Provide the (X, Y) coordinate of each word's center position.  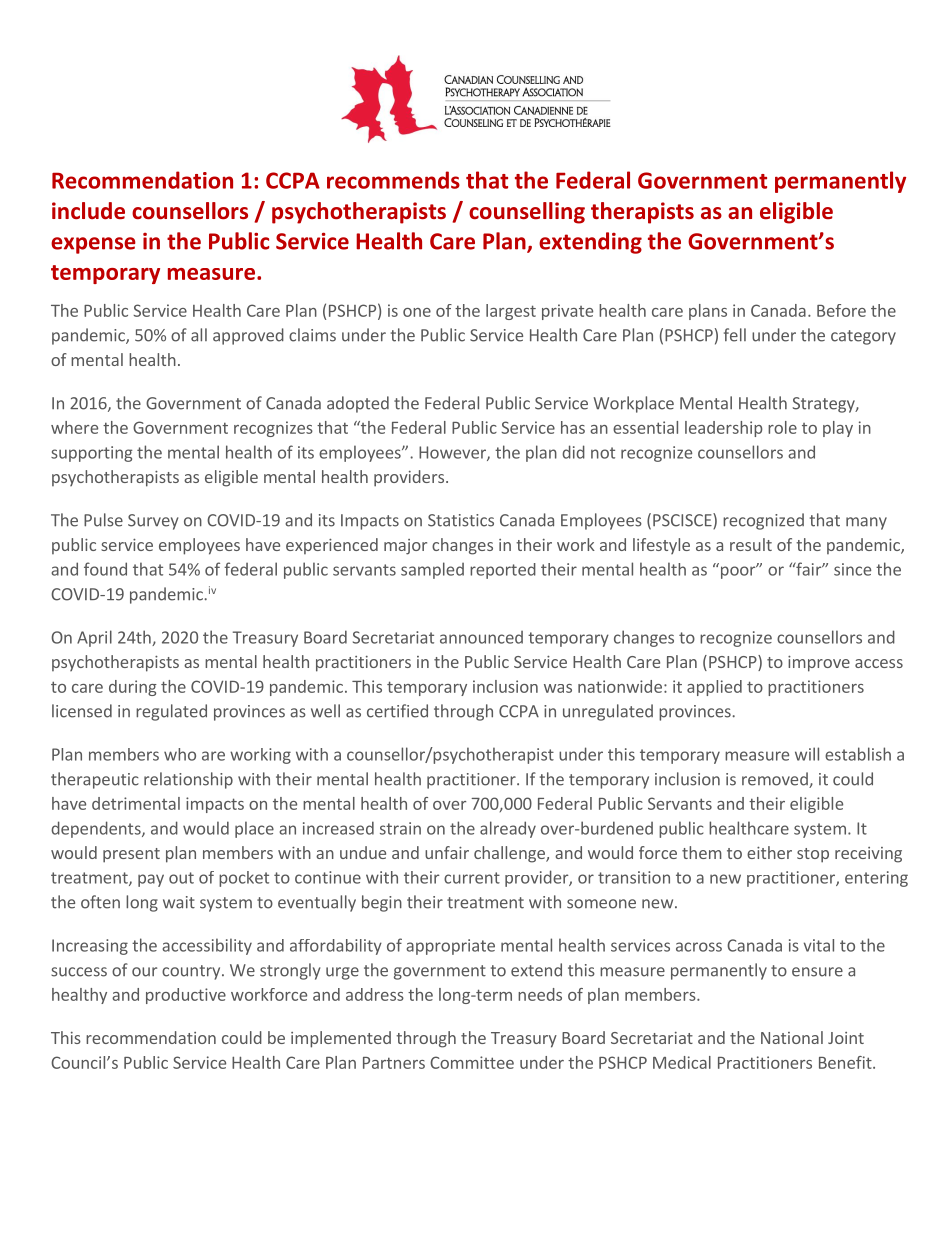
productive (186, 996)
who (180, 754)
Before (841, 310)
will (807, 754)
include (88, 211)
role (782, 427)
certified (397, 711)
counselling (527, 213)
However (453, 453)
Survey (153, 522)
